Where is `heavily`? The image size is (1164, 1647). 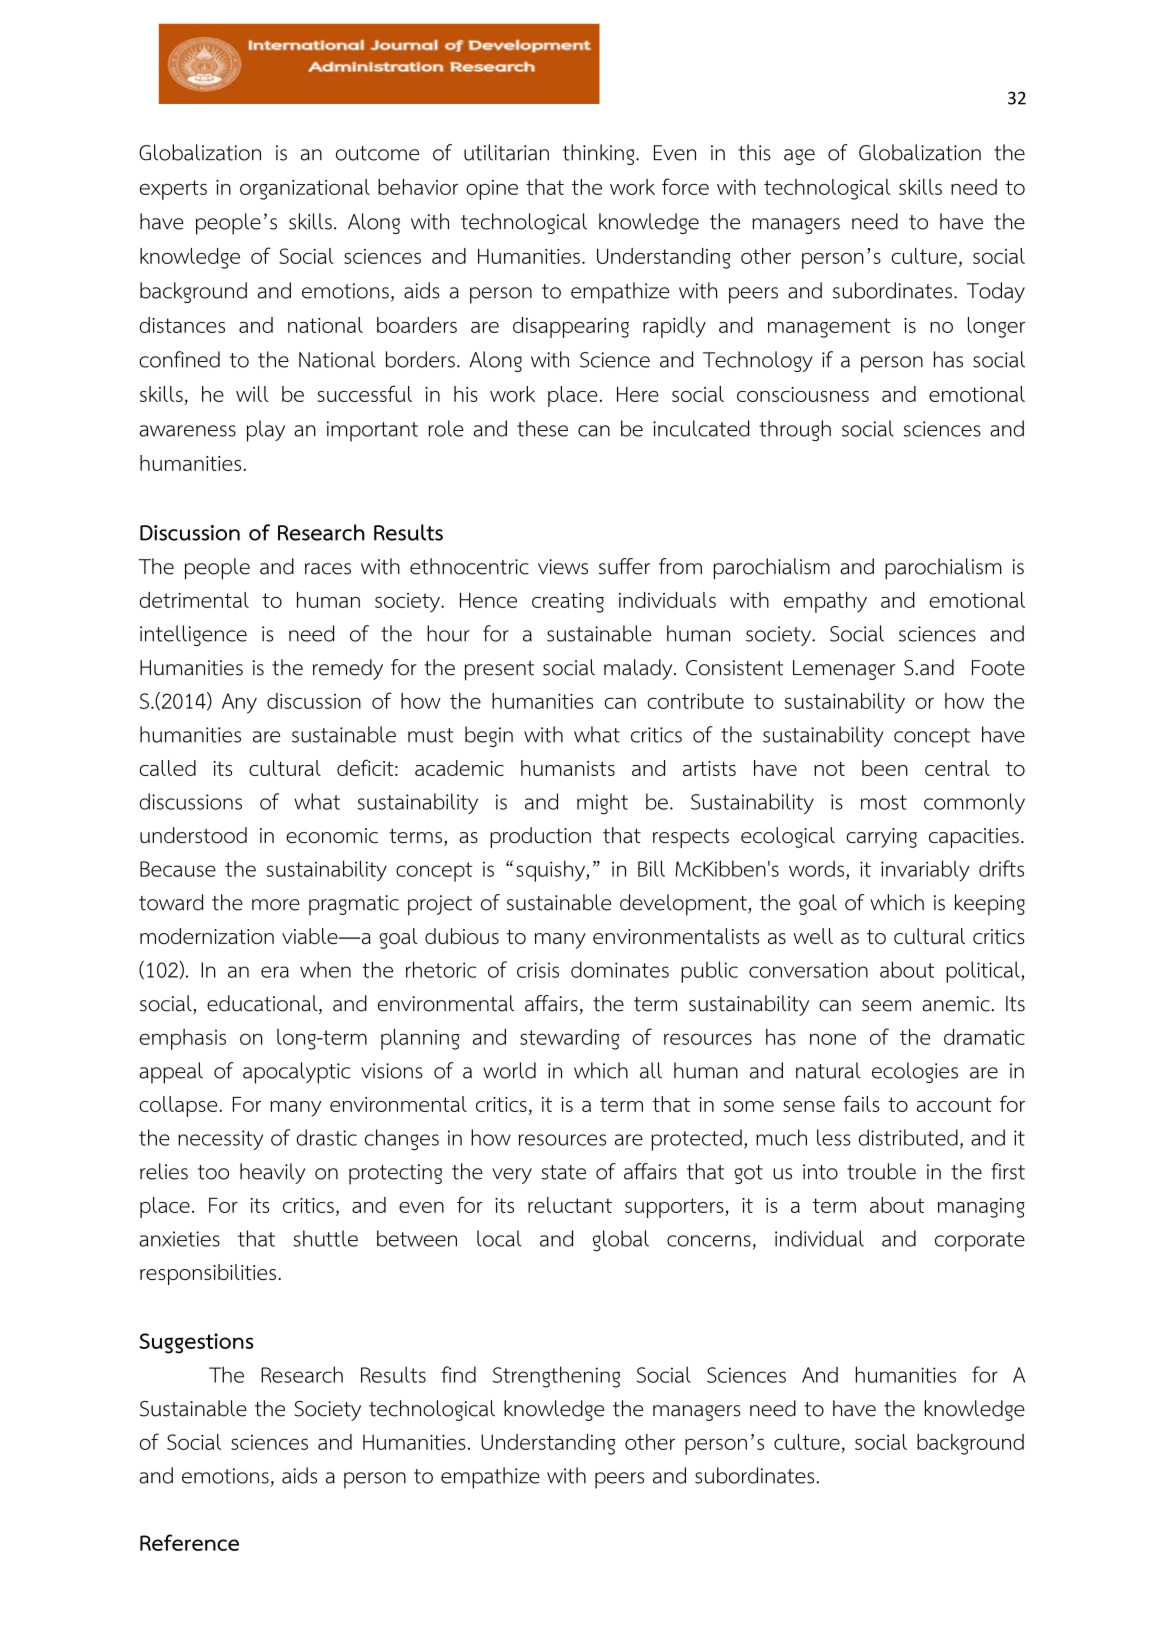 heavily is located at coordinates (272, 1173).
